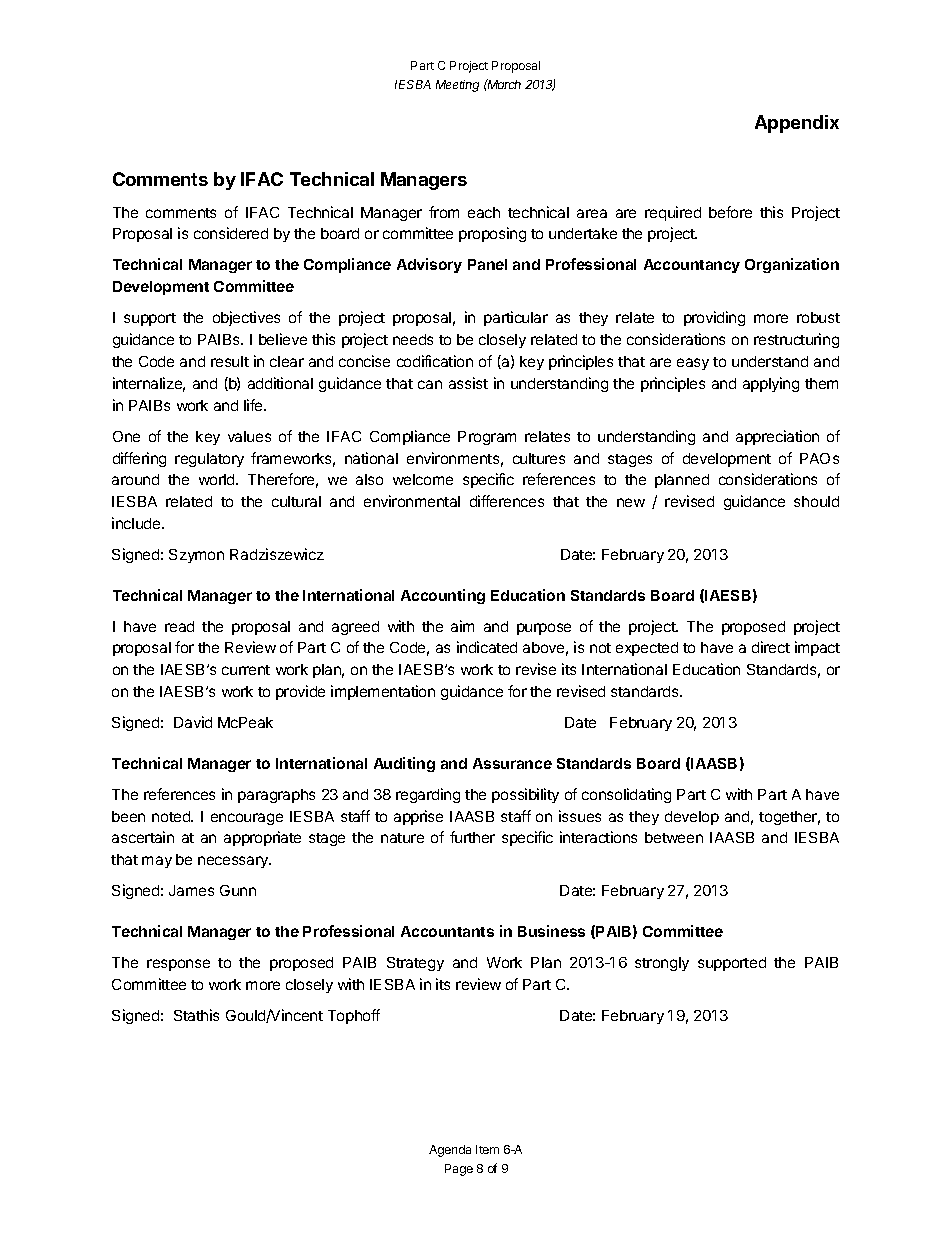 This page has width=952, height=1233. I want to click on Appendix, so click(797, 124).
